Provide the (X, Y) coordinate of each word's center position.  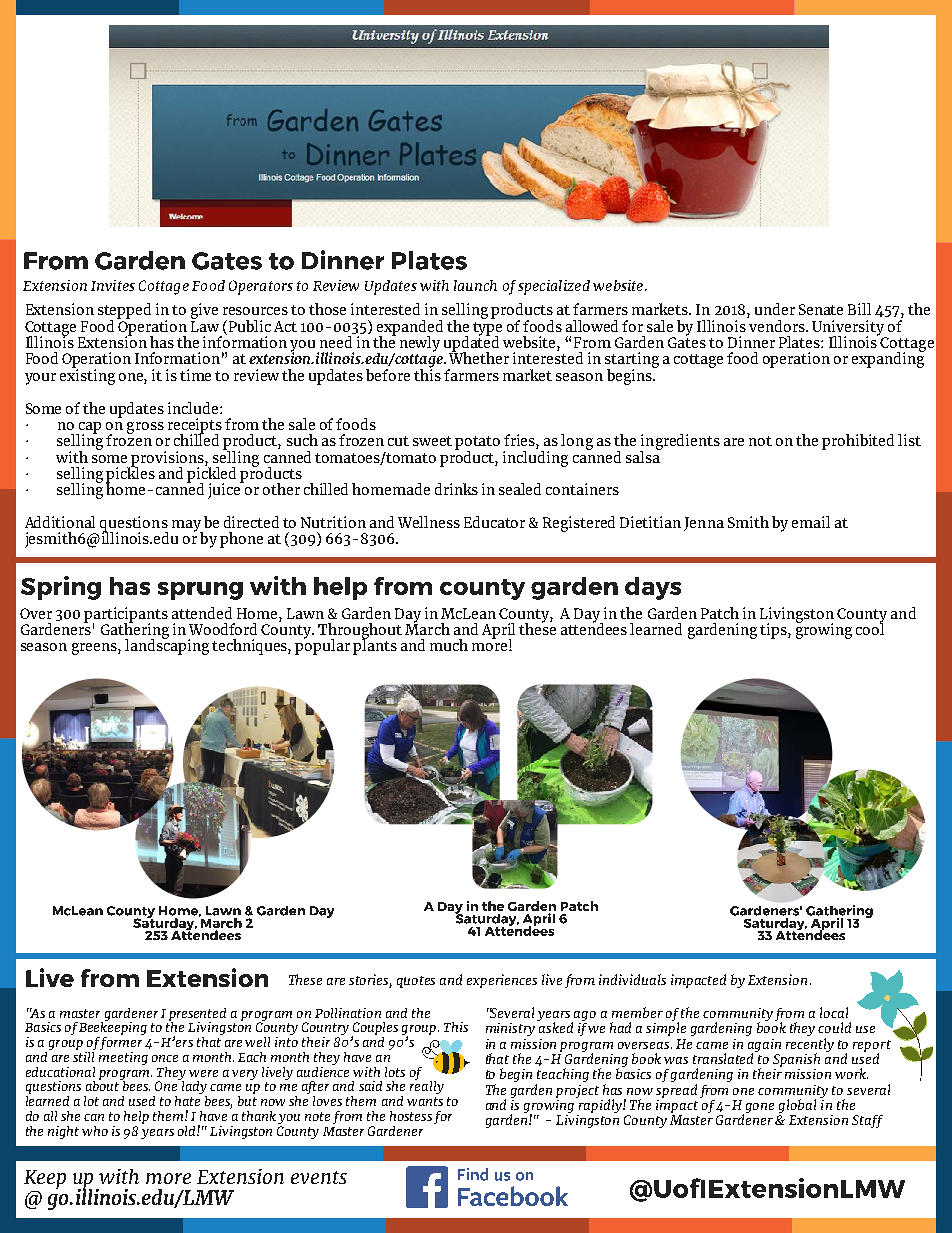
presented (197, 1015)
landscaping (167, 646)
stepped (124, 312)
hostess (411, 1116)
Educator (494, 522)
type (487, 330)
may (187, 527)
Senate (821, 309)
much (449, 645)
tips (774, 631)
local (834, 1012)
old (188, 1131)
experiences (502, 981)
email (811, 522)
